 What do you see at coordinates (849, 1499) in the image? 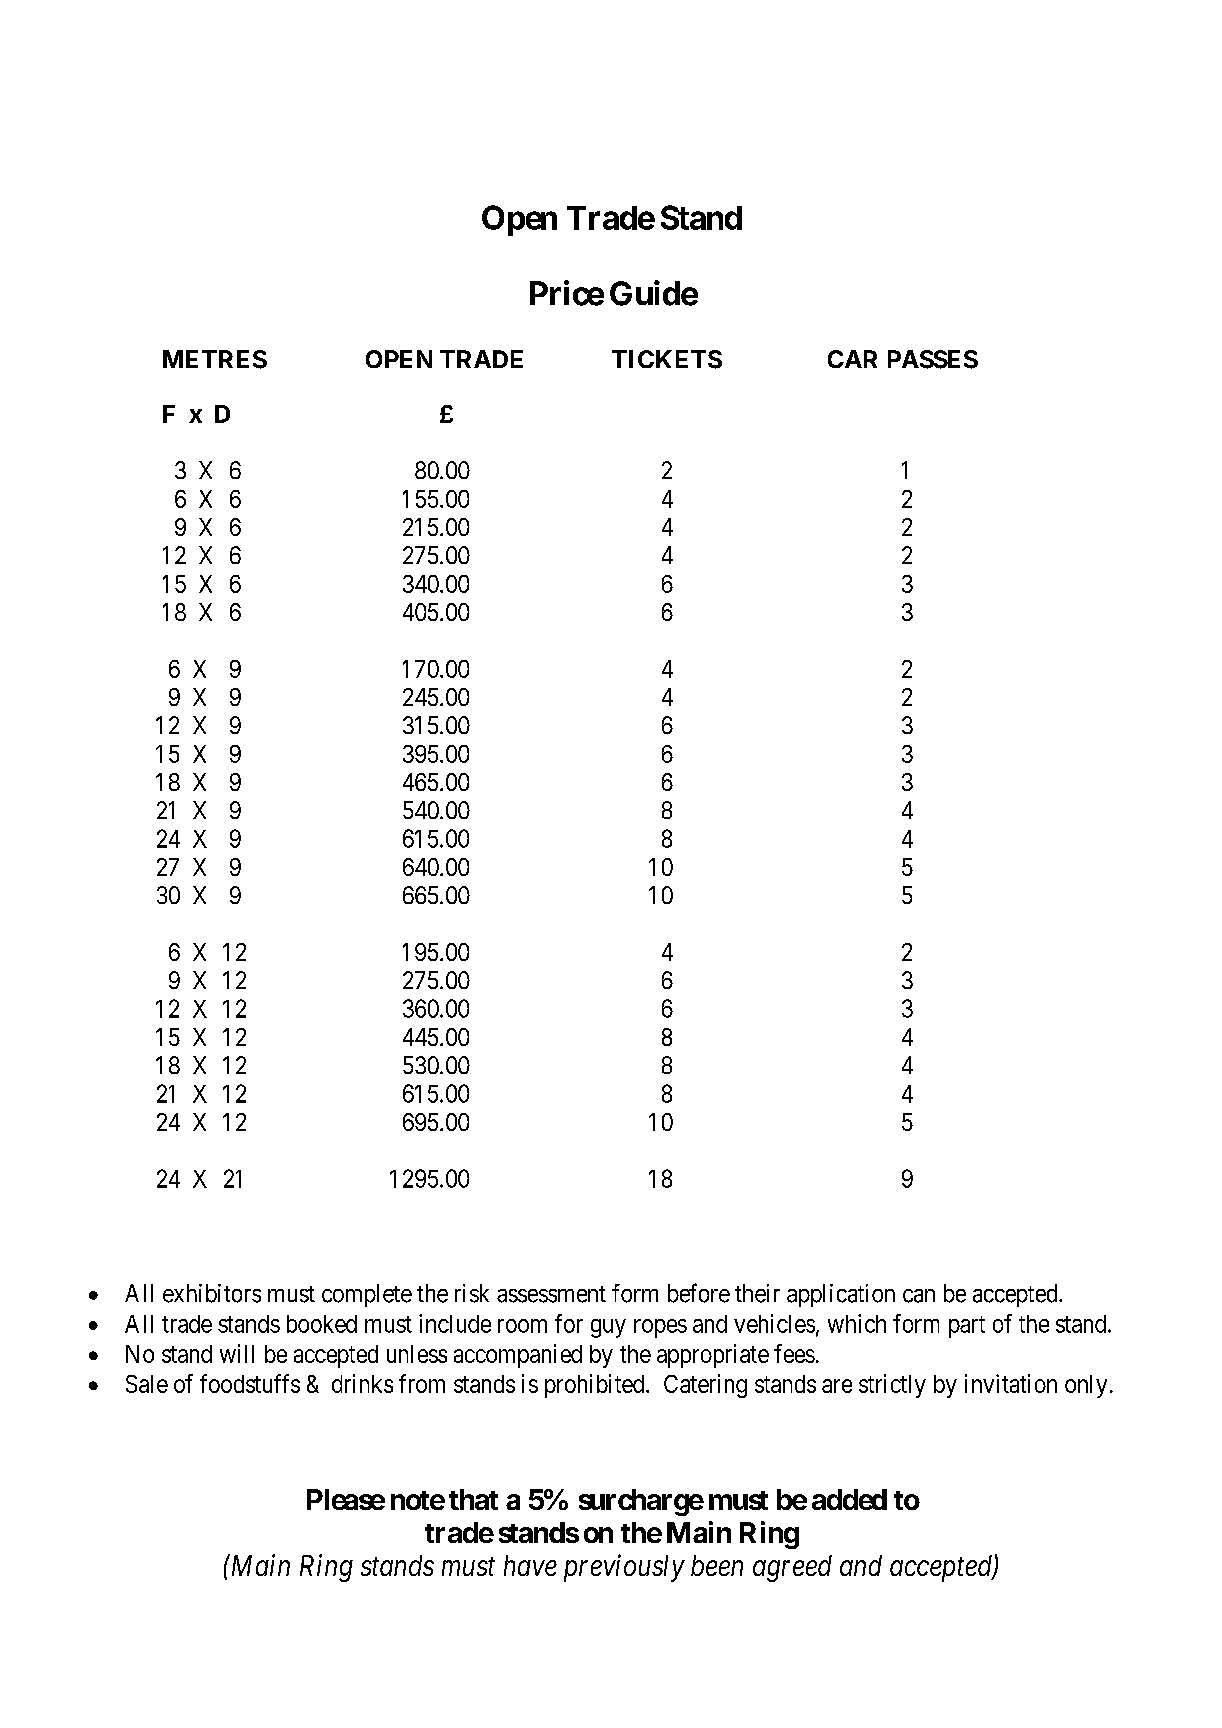
I see `added` at bounding box center [849, 1499].
